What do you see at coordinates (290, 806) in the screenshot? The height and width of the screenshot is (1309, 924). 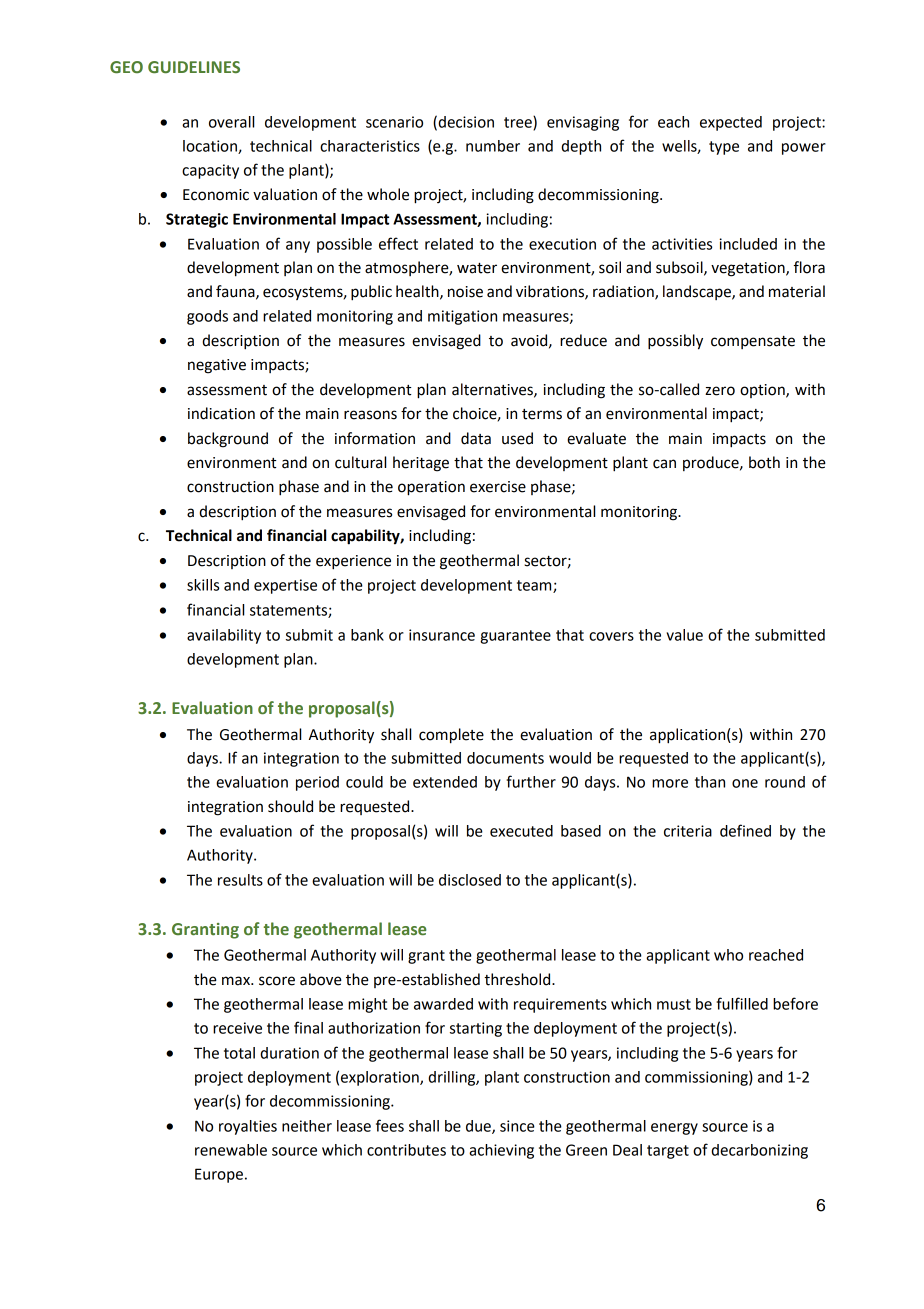 I see `should` at bounding box center [290, 806].
